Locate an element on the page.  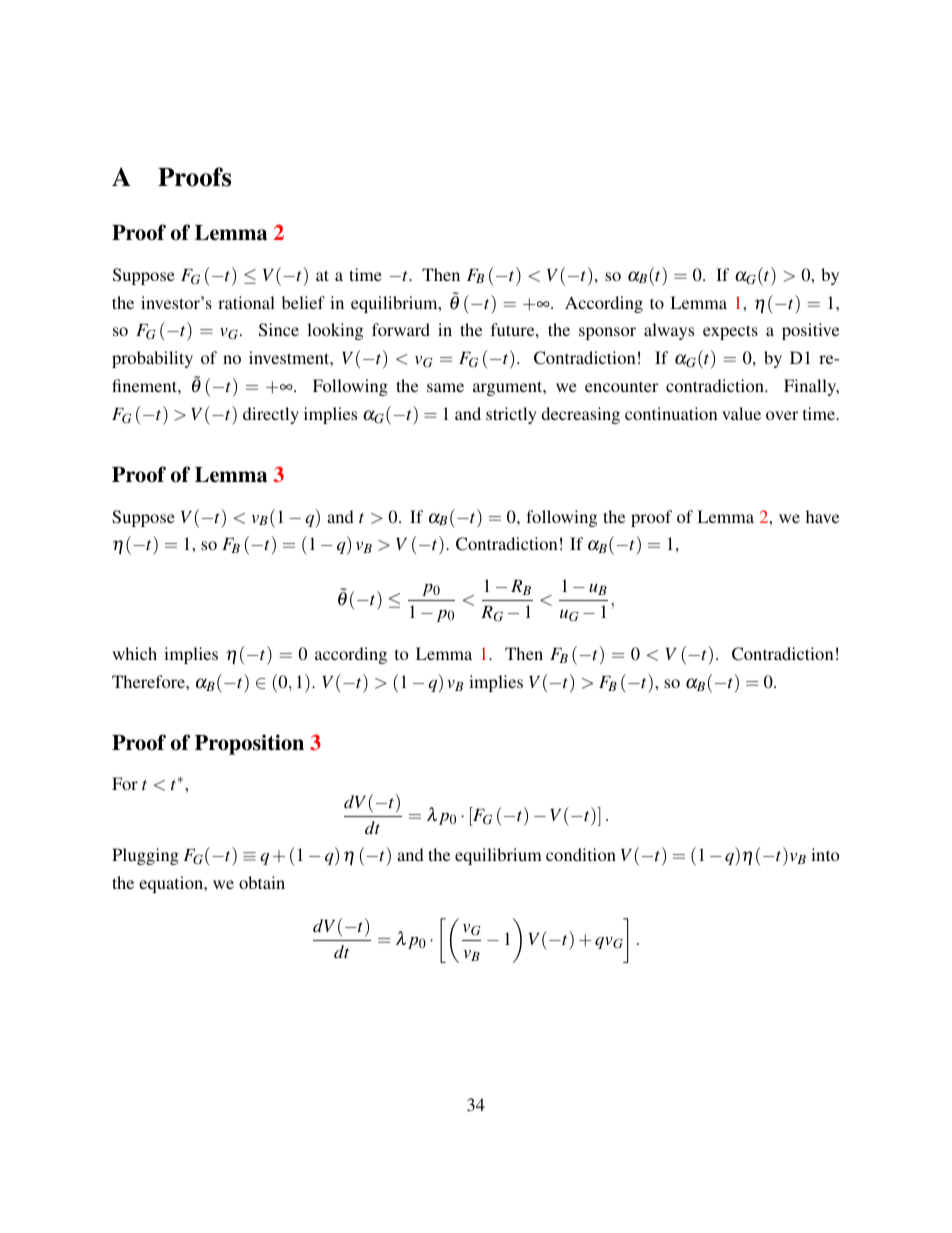
condition is located at coordinates (581, 854).
